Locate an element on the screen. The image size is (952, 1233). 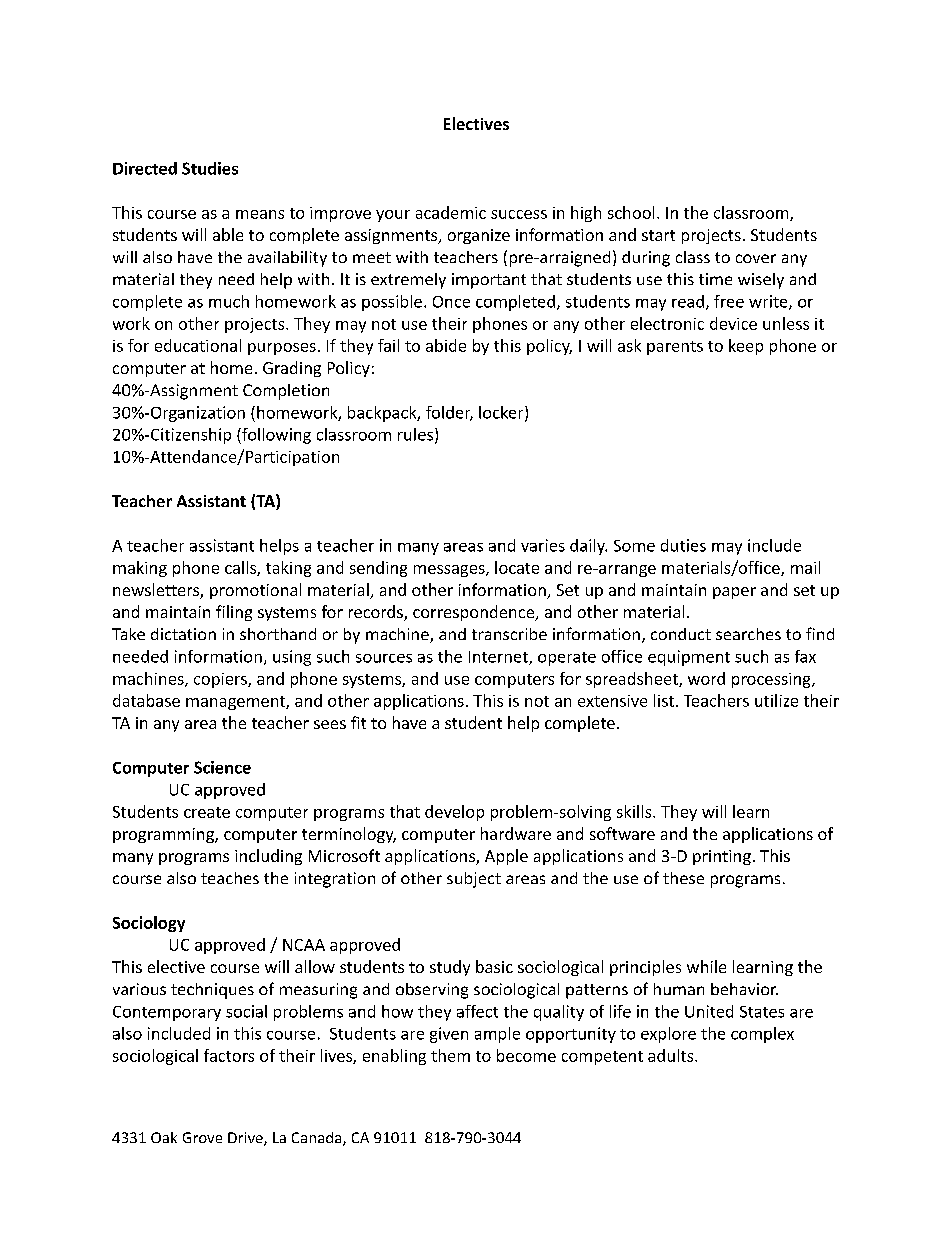
them is located at coordinates (450, 1055).
